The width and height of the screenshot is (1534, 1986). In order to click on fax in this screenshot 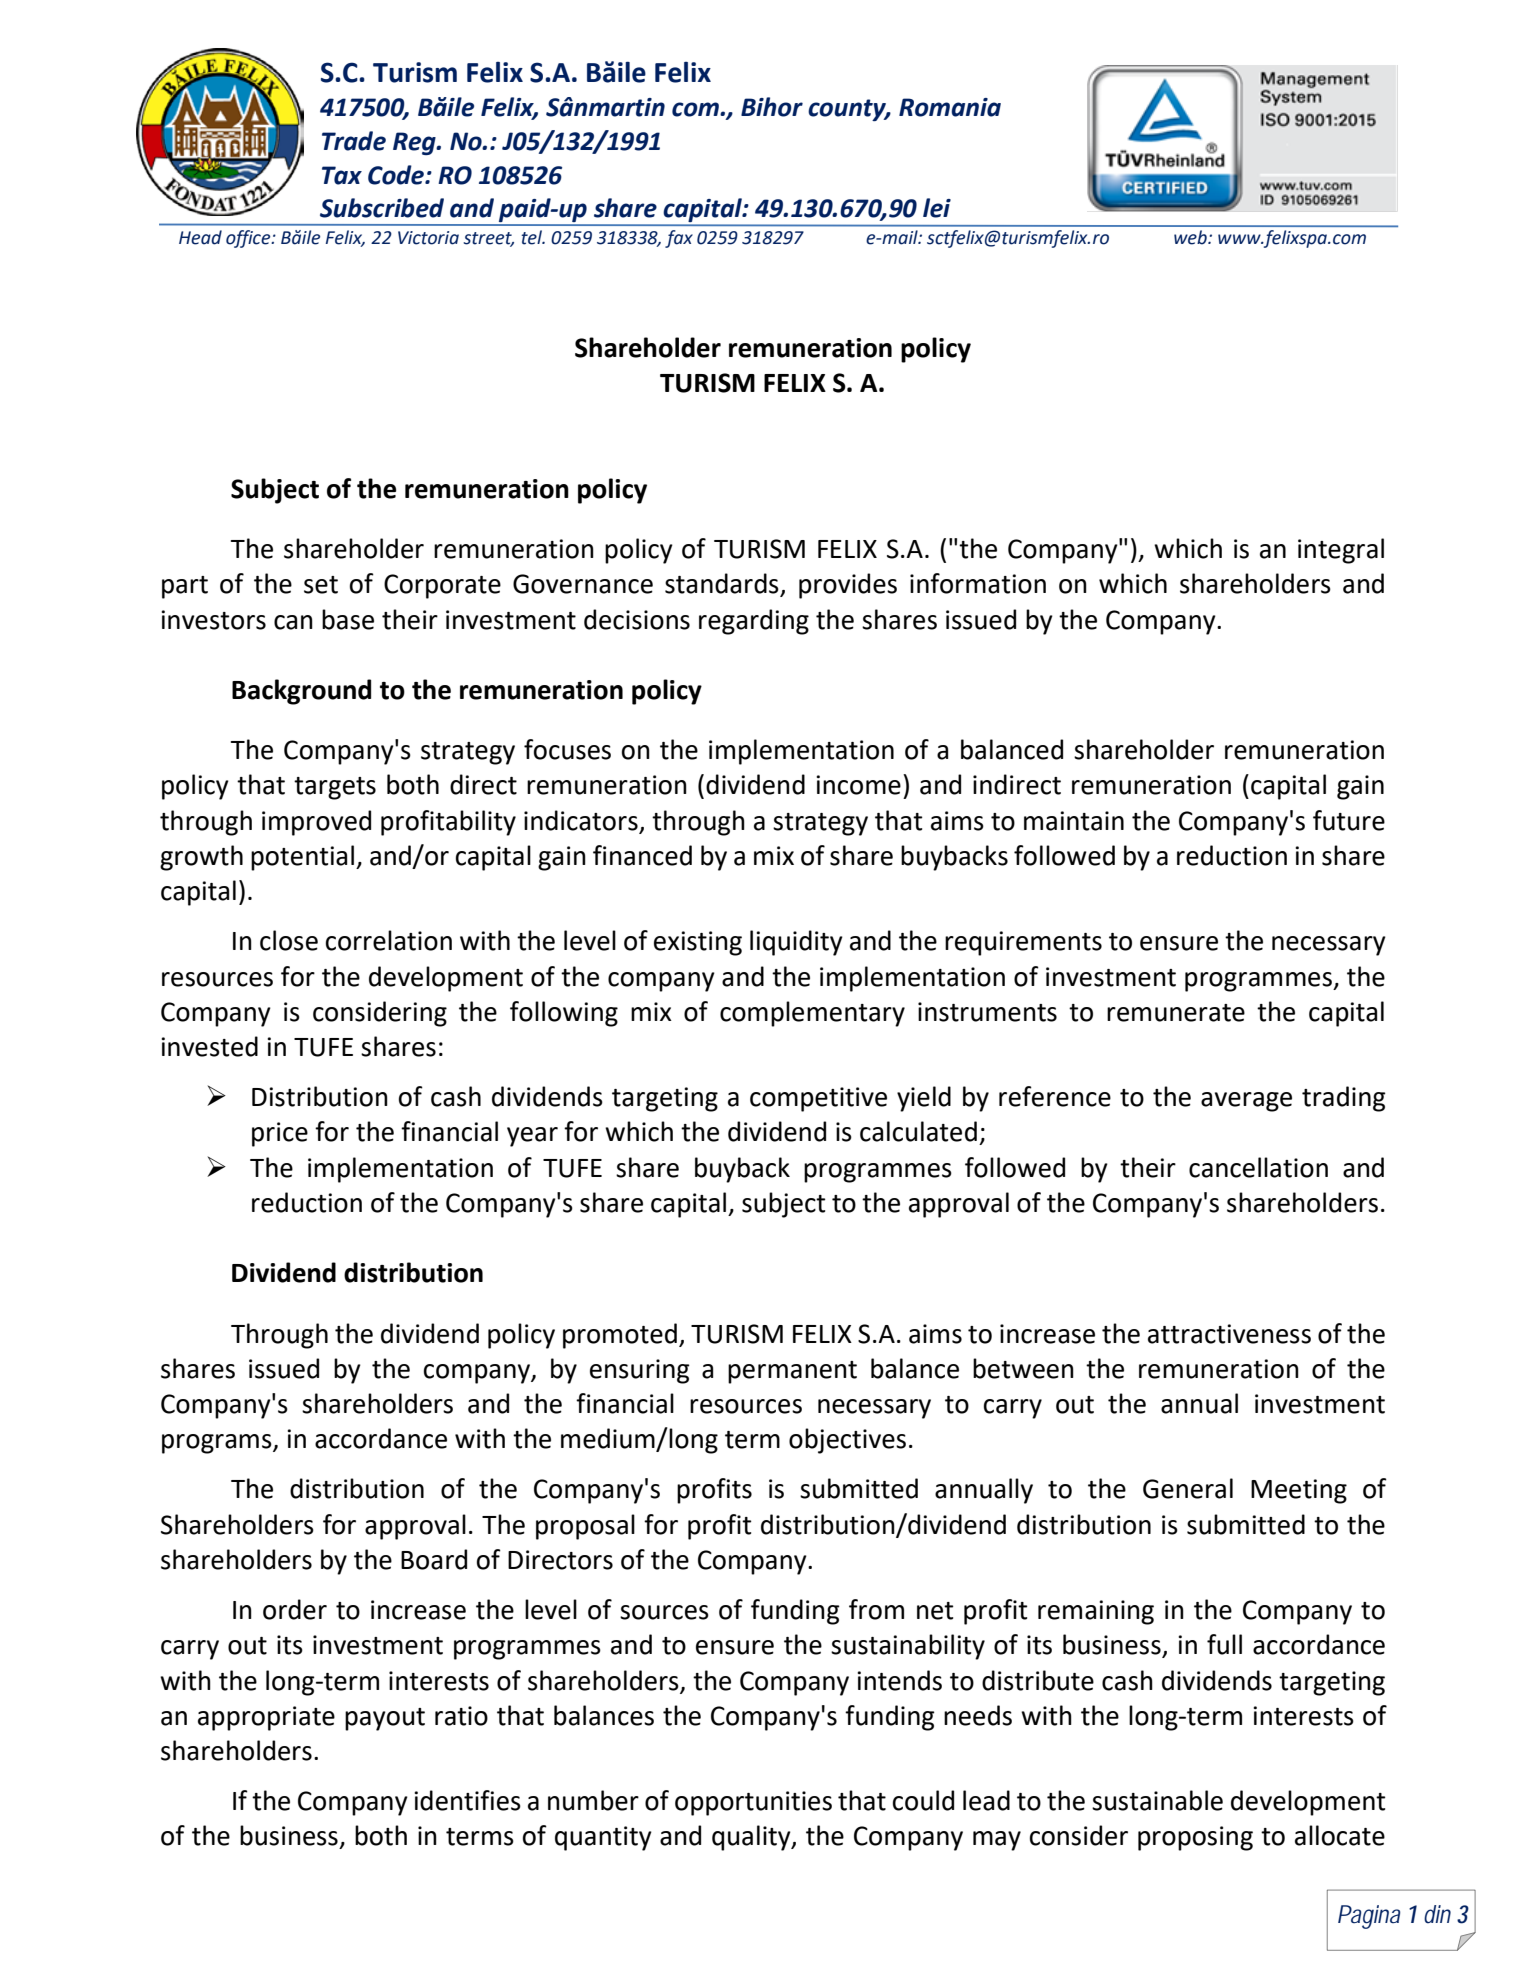, I will do `click(679, 239)`.
